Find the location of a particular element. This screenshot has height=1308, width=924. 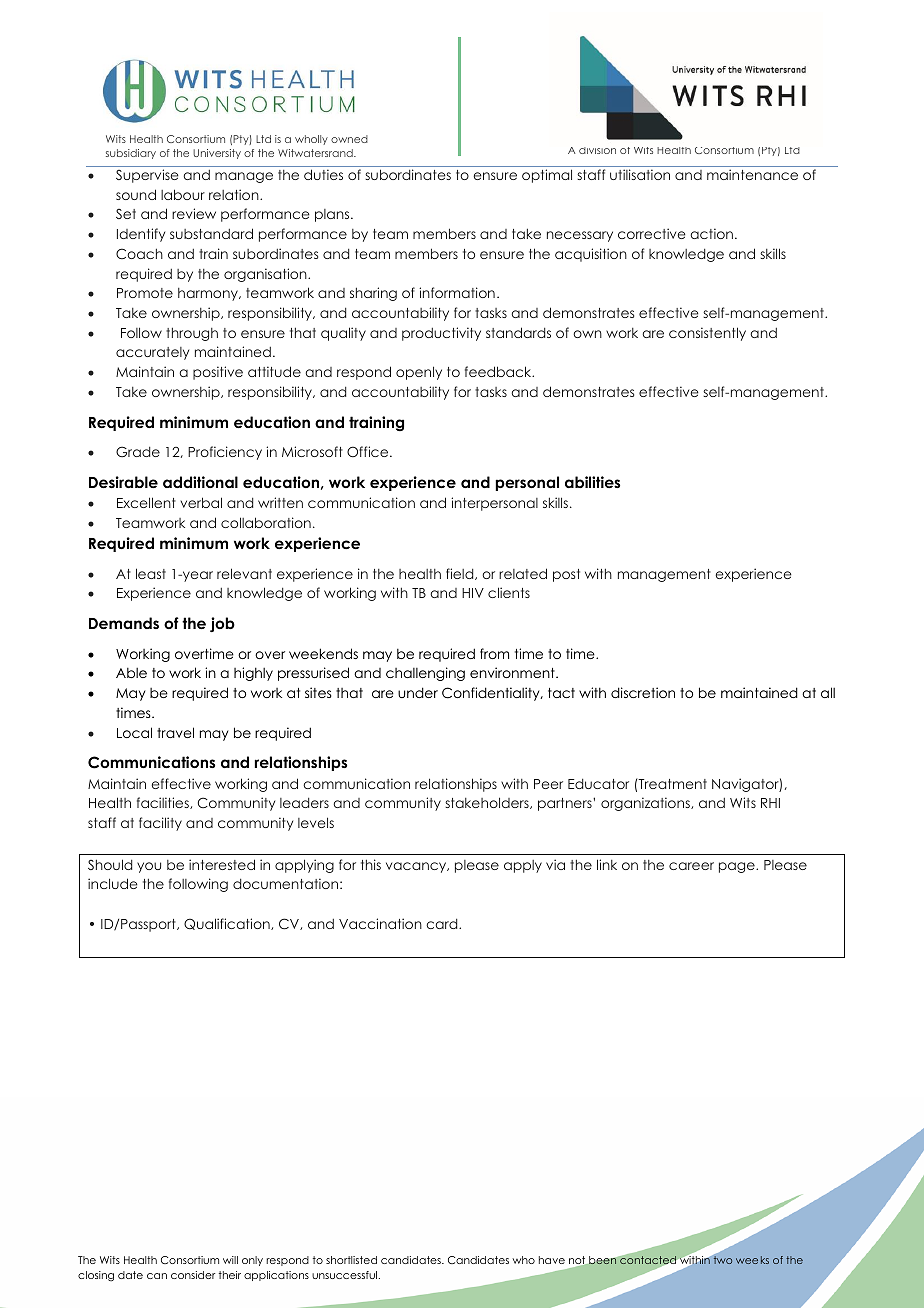

discretion is located at coordinates (643, 692).
